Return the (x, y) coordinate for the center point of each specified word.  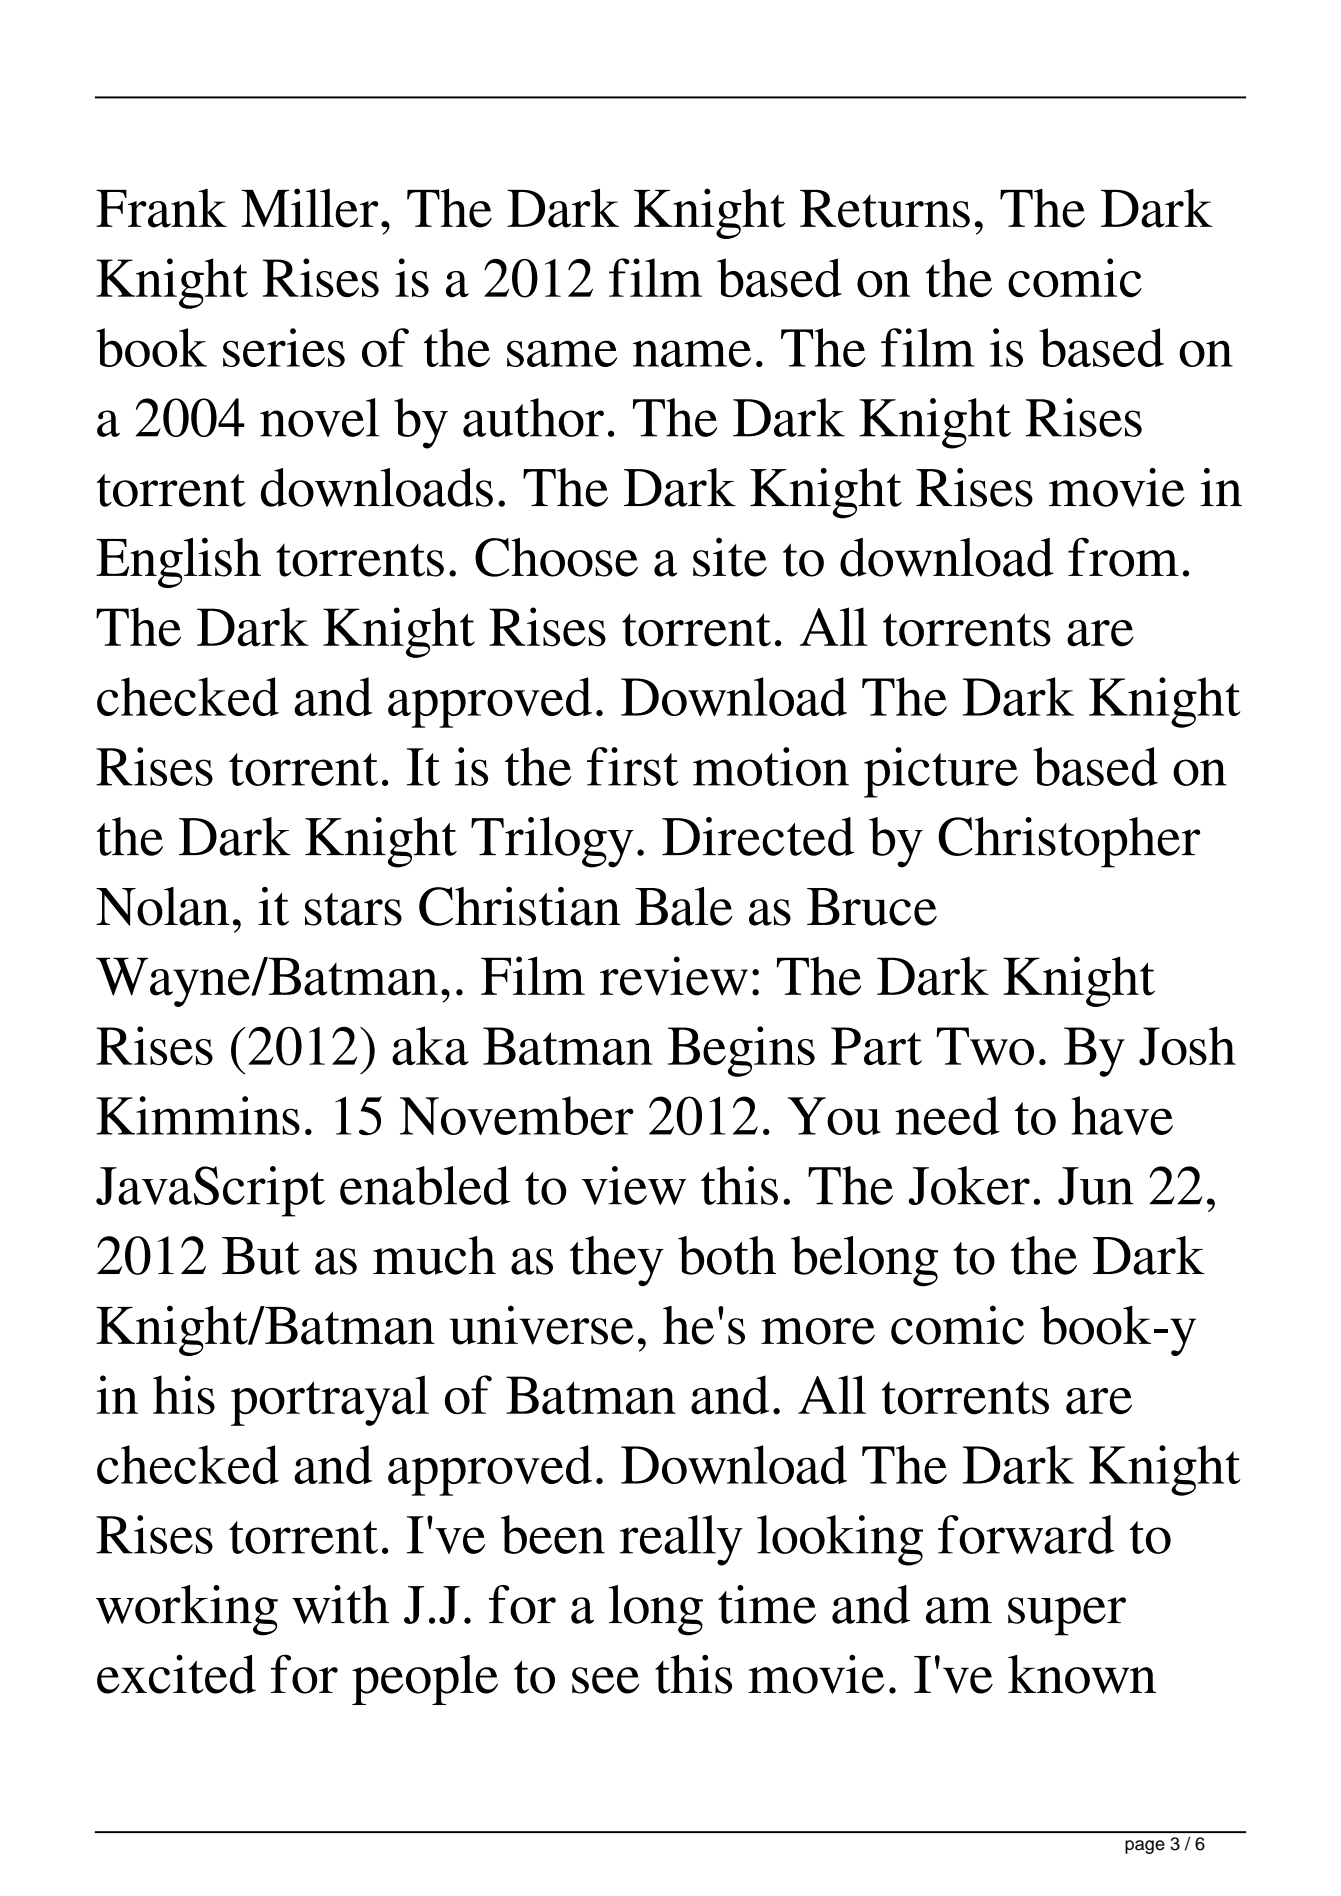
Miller (309, 208)
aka (430, 1045)
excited (176, 1674)
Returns (885, 209)
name (692, 353)
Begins (741, 1051)
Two (985, 1046)
